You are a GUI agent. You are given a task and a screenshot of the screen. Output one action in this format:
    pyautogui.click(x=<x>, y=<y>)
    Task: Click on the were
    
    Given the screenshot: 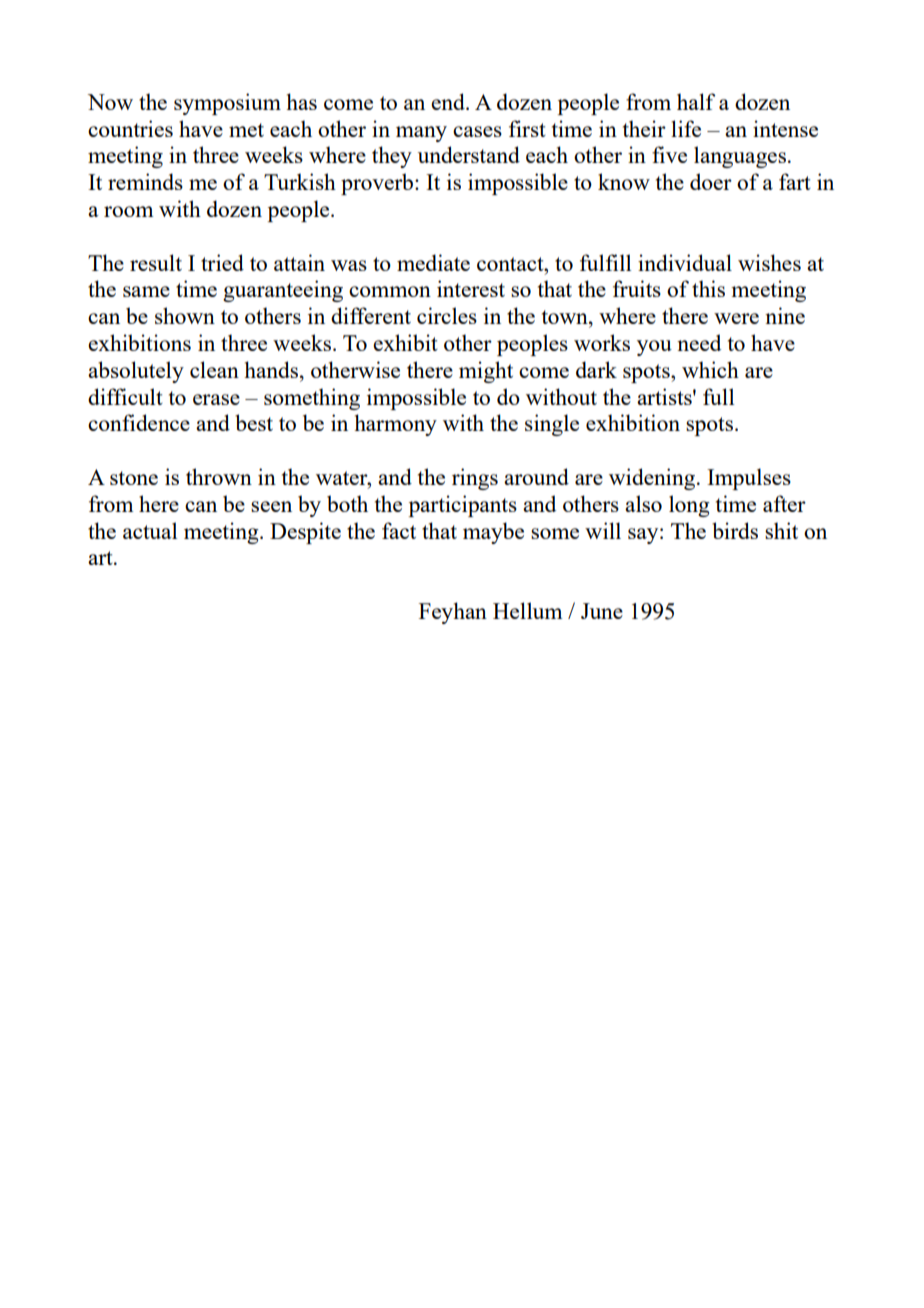 What is the action you would take?
    pyautogui.click(x=736, y=318)
